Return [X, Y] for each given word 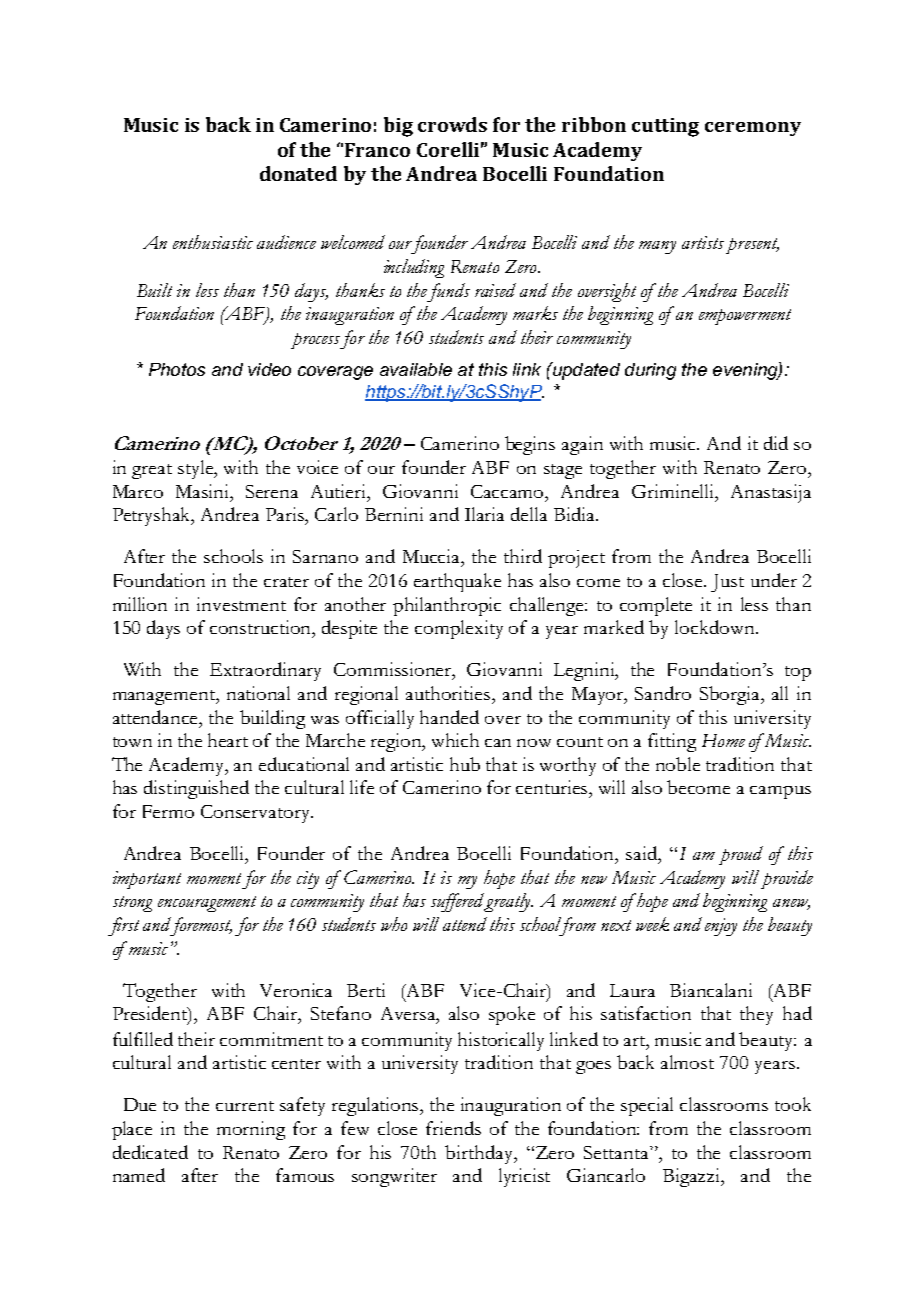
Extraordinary [265, 671]
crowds [452, 124]
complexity [459, 629]
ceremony [753, 129]
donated [298, 173]
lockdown [716, 627]
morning [251, 1130]
